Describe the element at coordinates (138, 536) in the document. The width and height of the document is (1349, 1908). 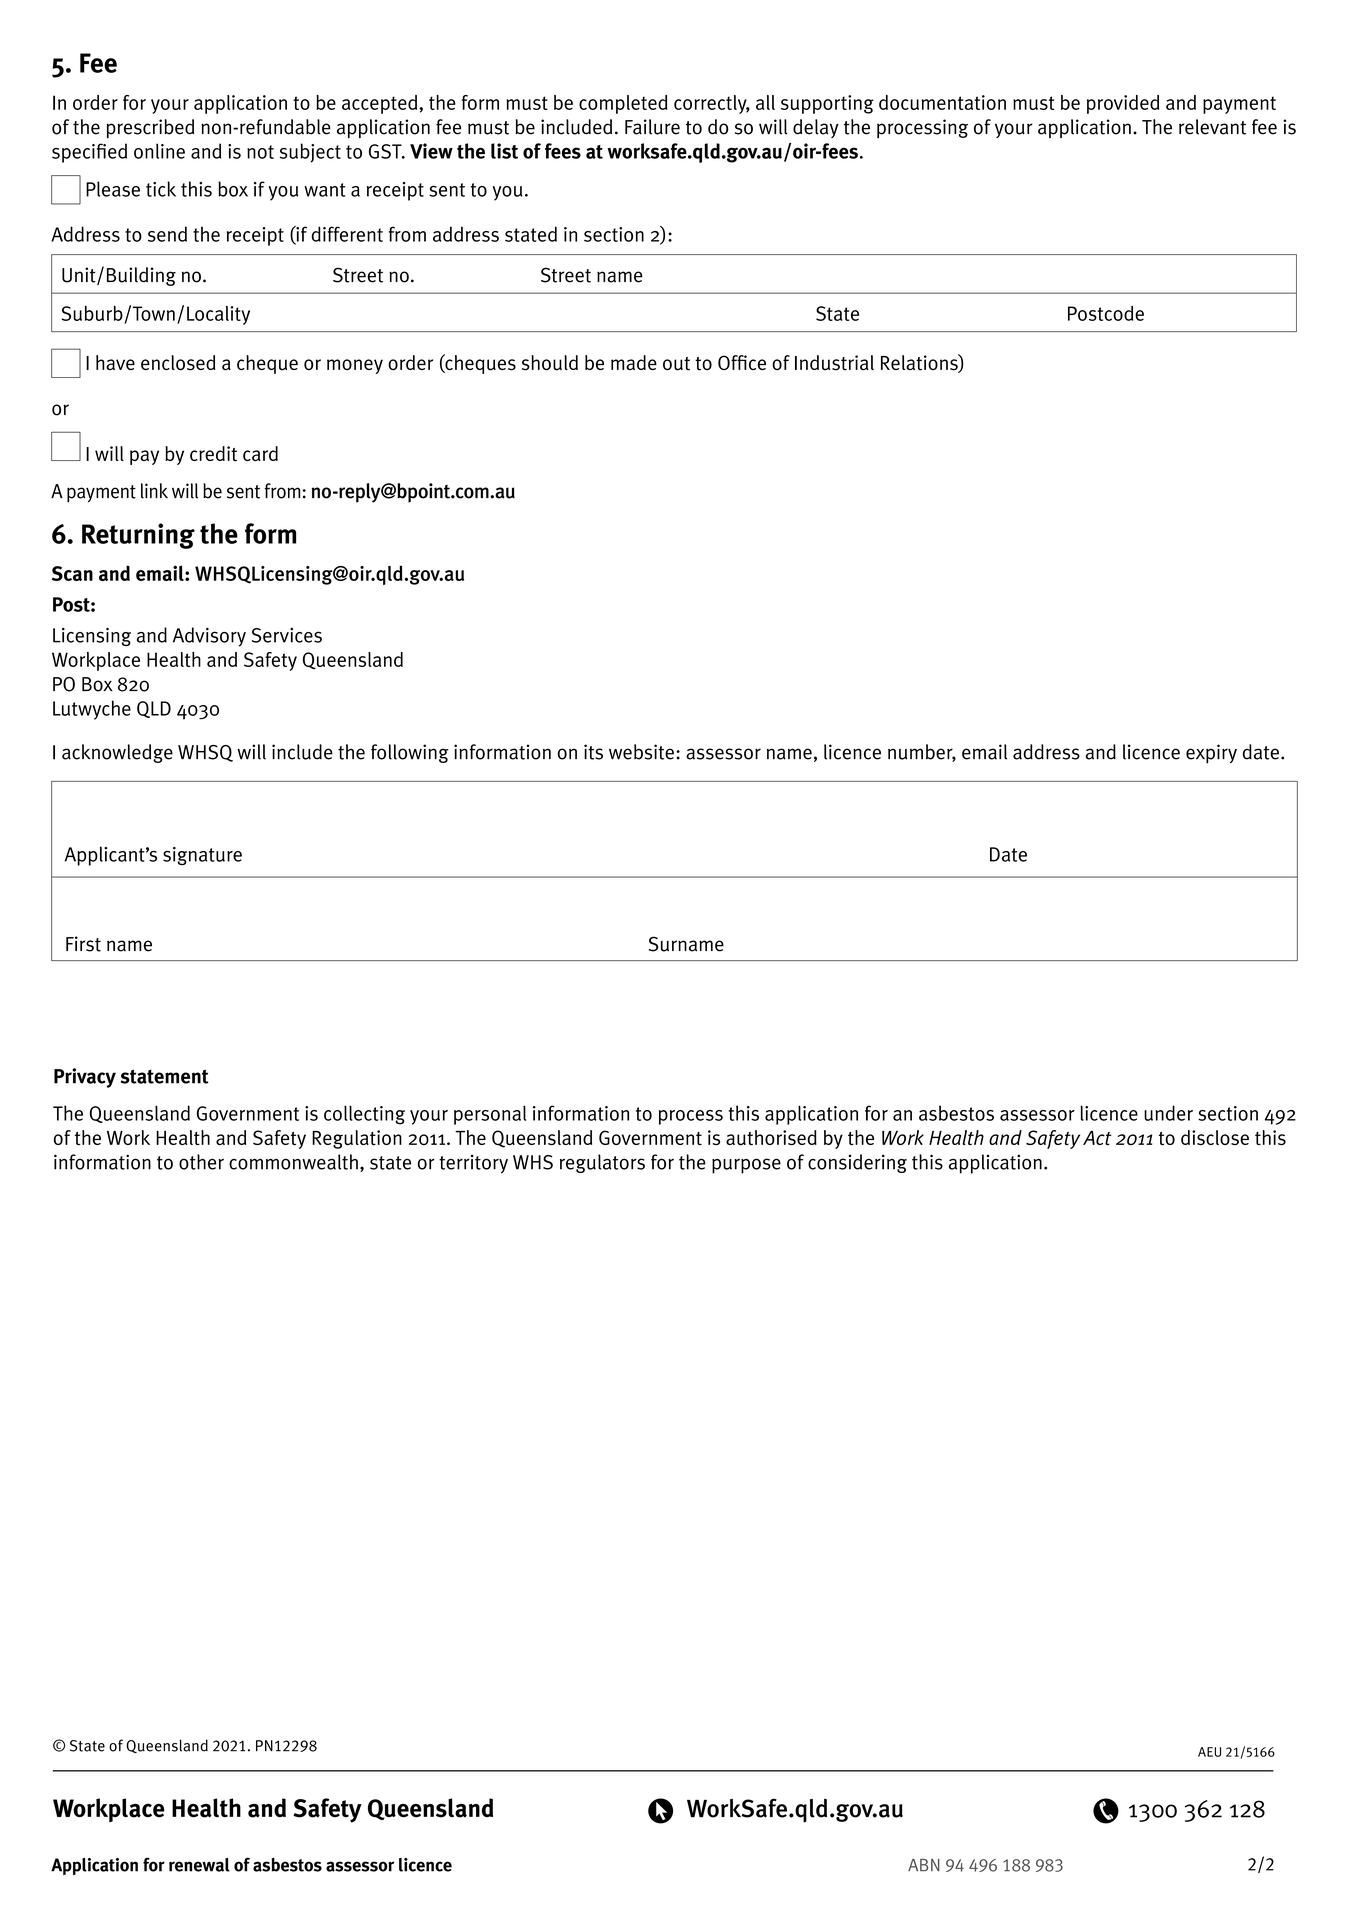
I see `Returning` at that location.
